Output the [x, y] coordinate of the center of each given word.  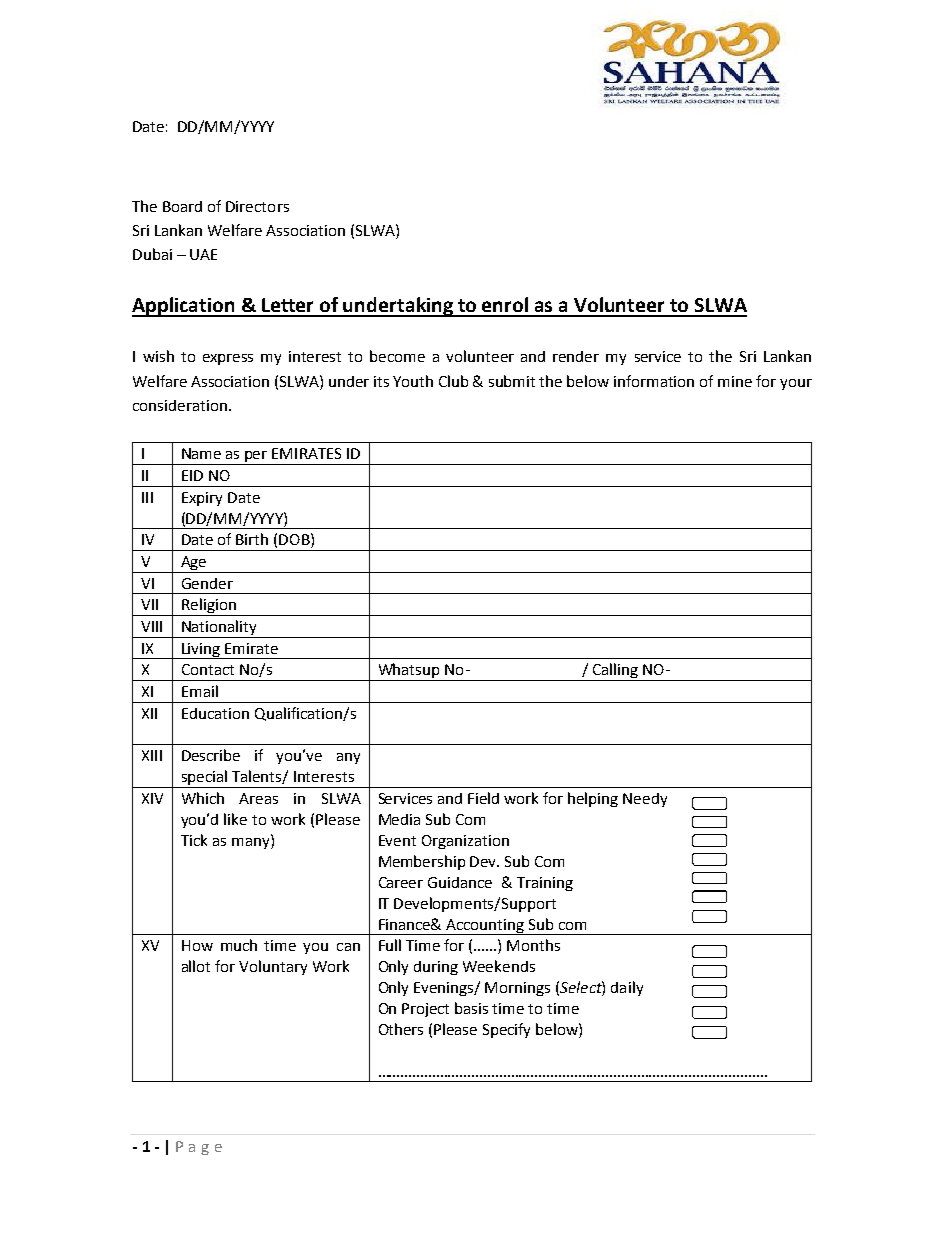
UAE [203, 254]
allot [196, 966]
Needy [645, 800]
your [796, 384]
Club [453, 381]
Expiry [202, 499]
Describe [211, 755]
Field [483, 798]
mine [735, 381]
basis [471, 1008]
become [397, 356]
